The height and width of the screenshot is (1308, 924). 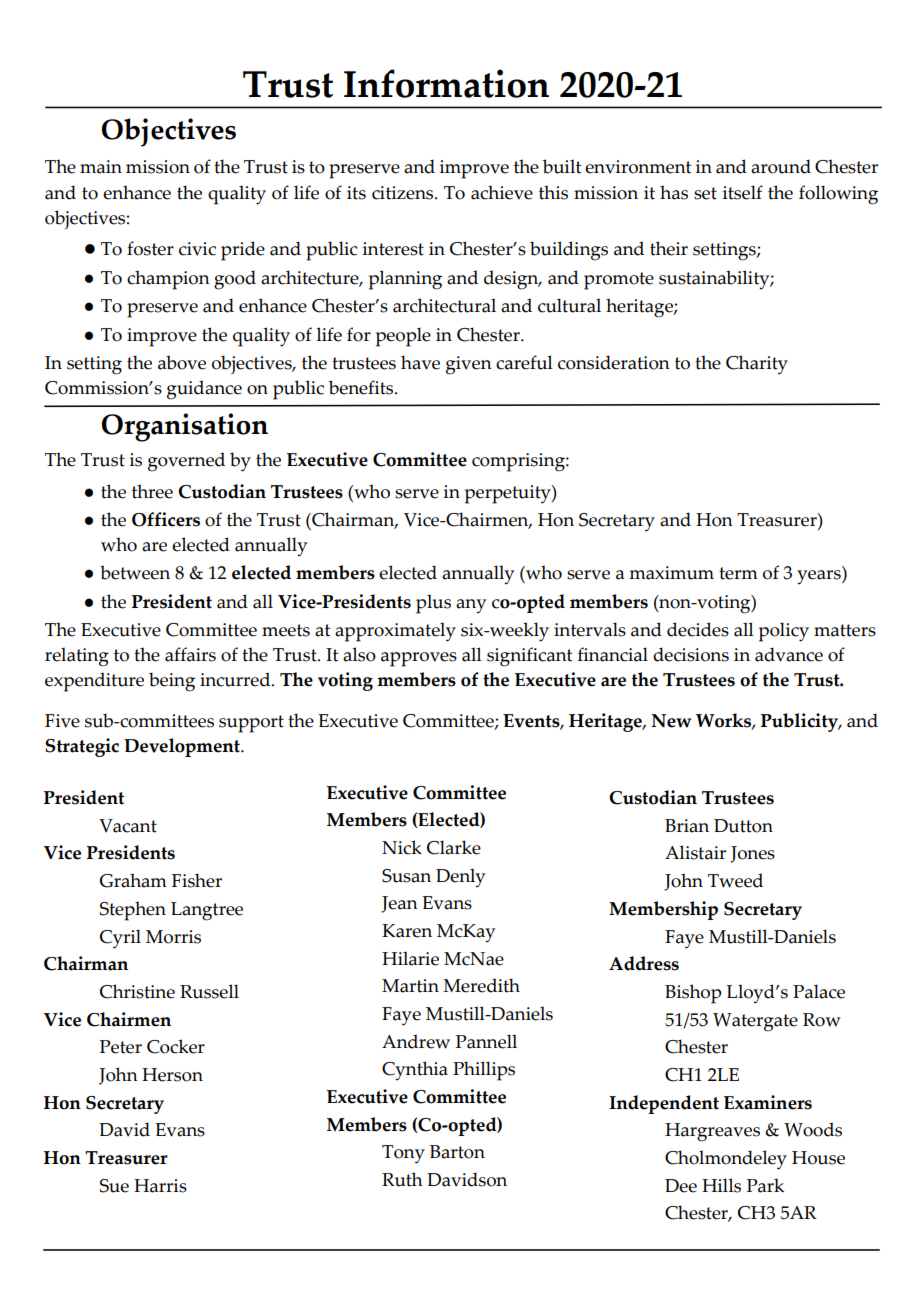 I want to click on around, so click(x=781, y=166).
